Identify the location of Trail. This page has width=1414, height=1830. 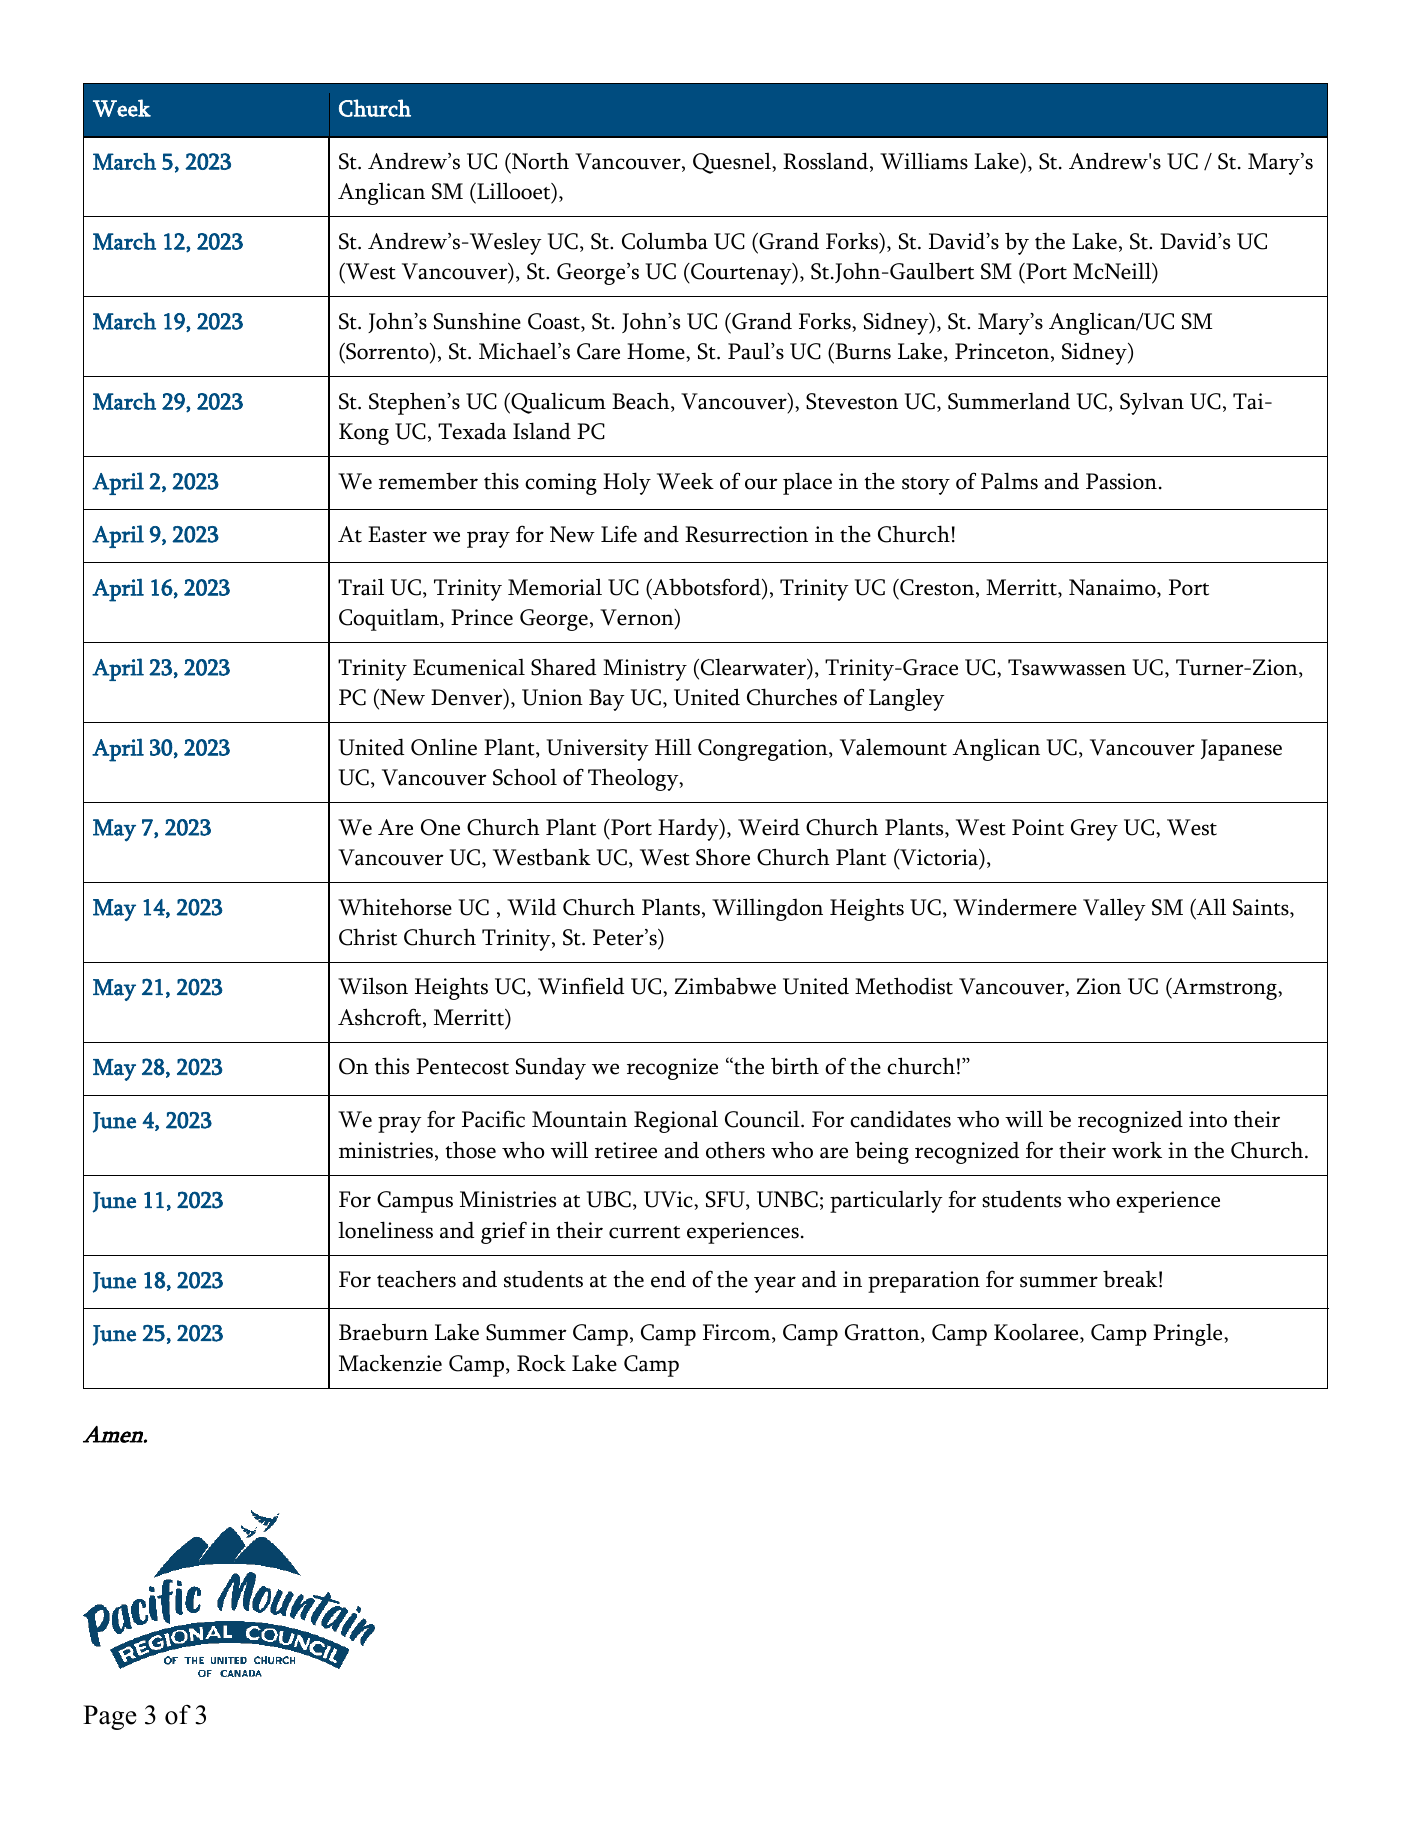
(361, 587).
